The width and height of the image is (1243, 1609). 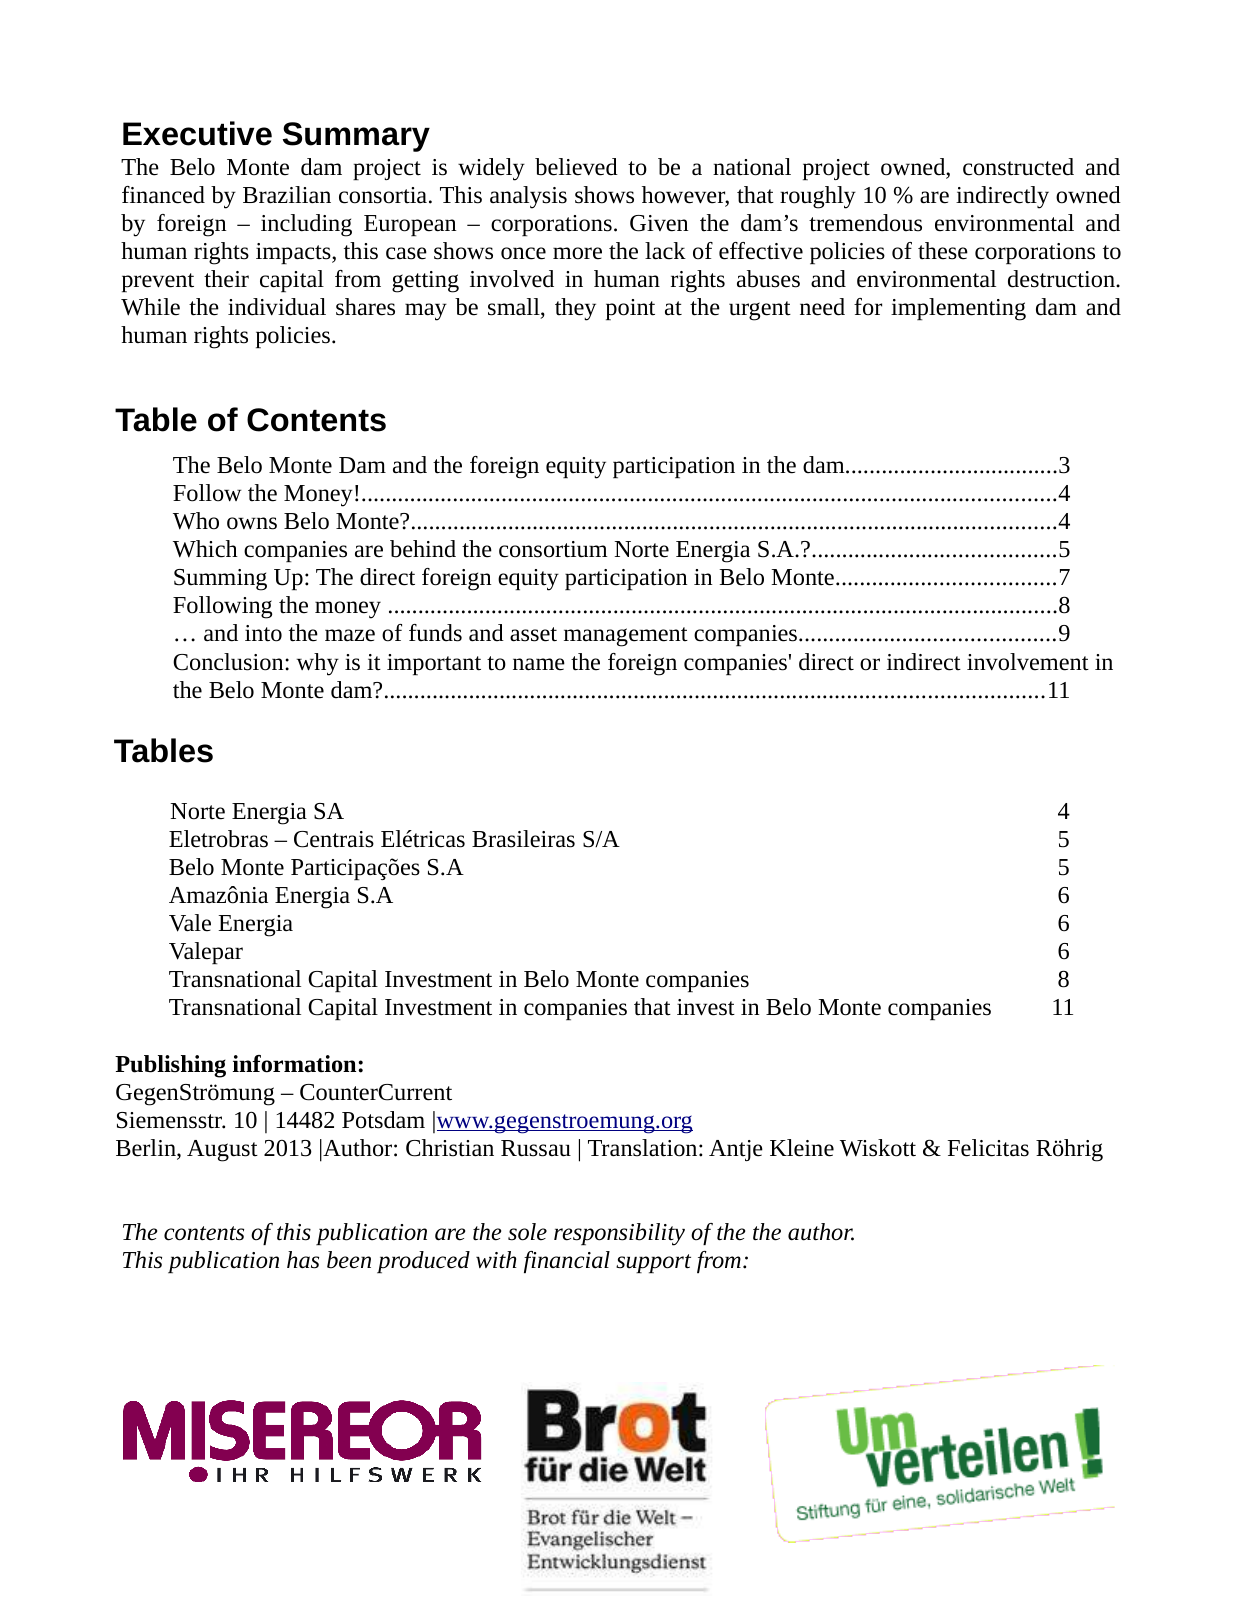 I want to click on name, so click(x=539, y=664).
